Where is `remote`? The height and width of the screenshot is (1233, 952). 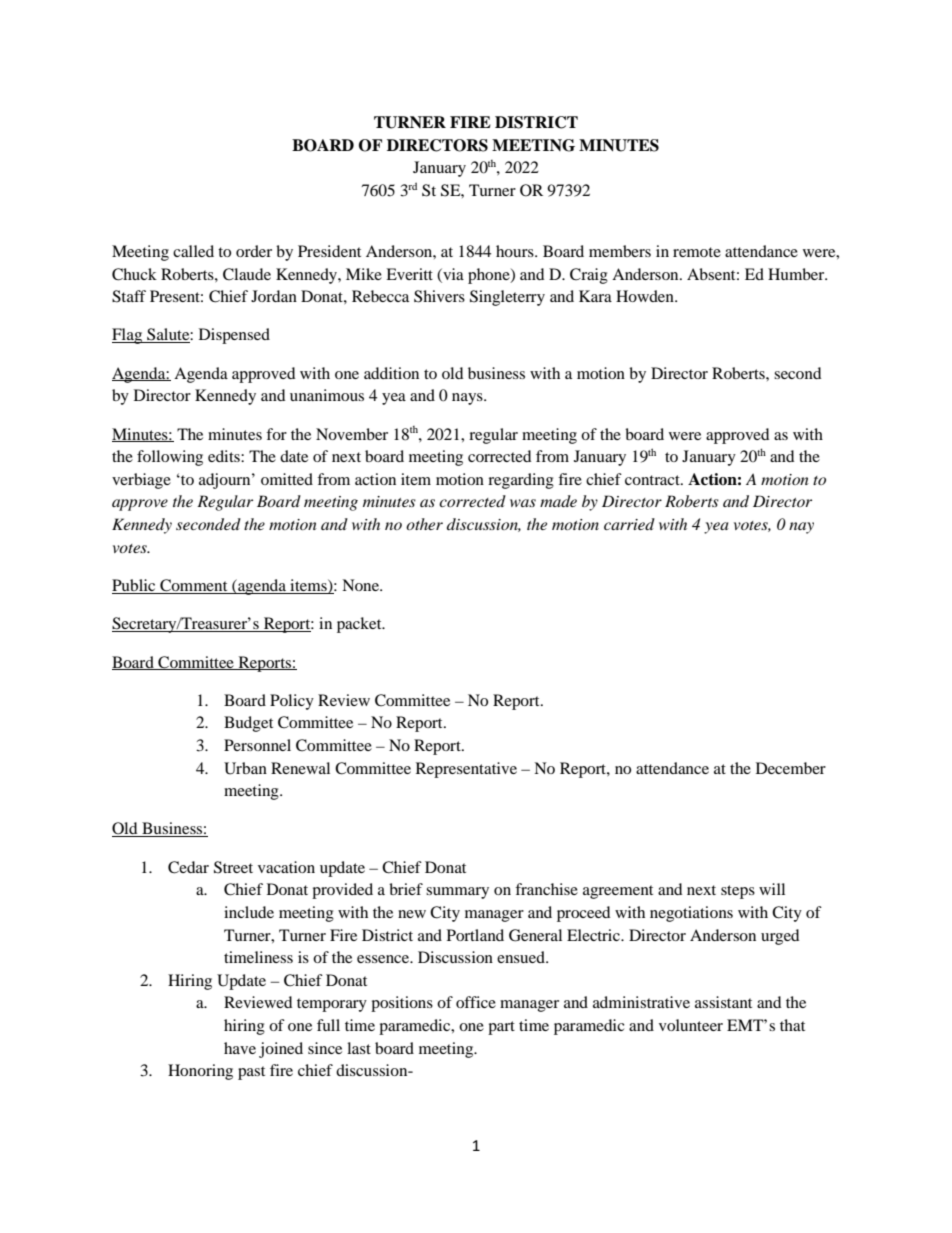 remote is located at coordinates (697, 252).
